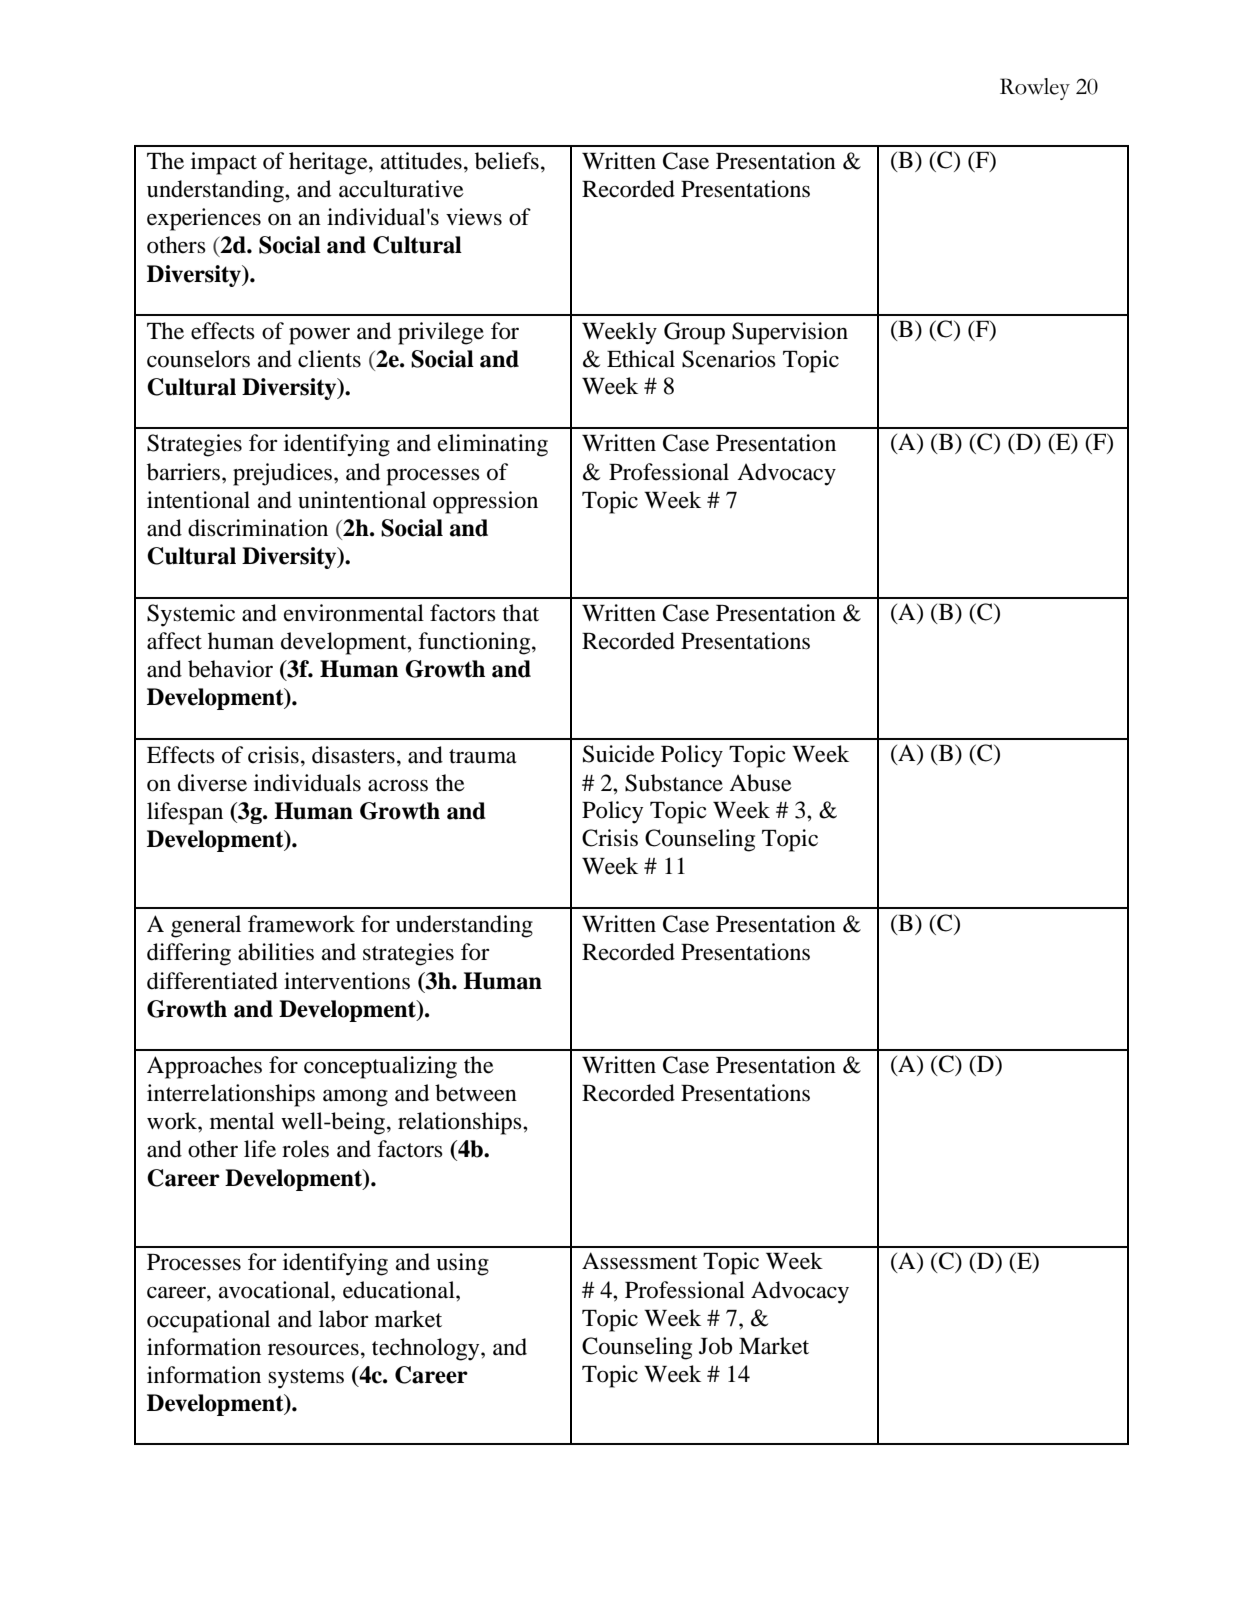 Image resolution: width=1244 pixels, height=1610 pixels. Describe the element at coordinates (790, 333) in the screenshot. I see `Supervision` at that location.
